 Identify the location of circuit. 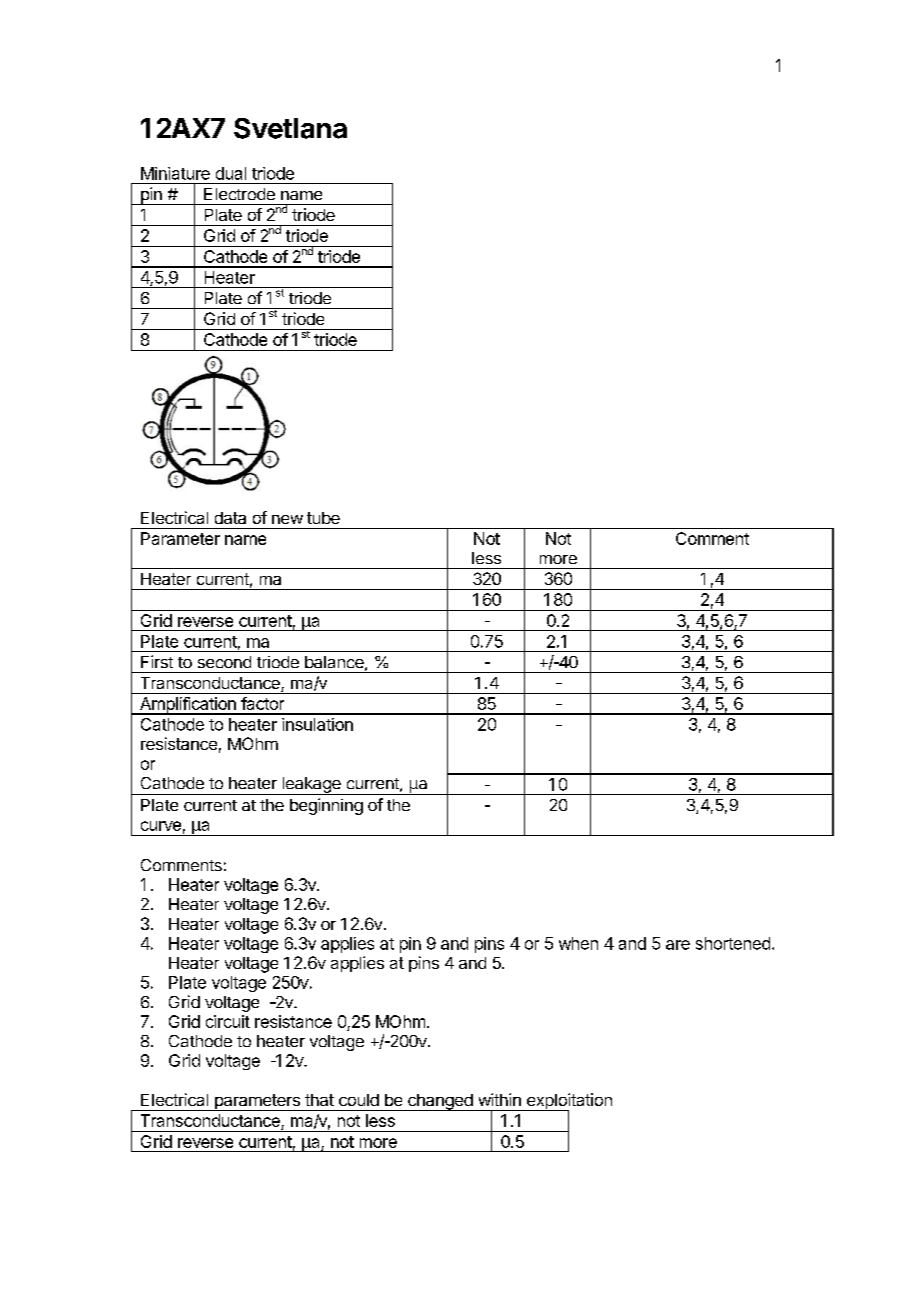
(228, 1021).
